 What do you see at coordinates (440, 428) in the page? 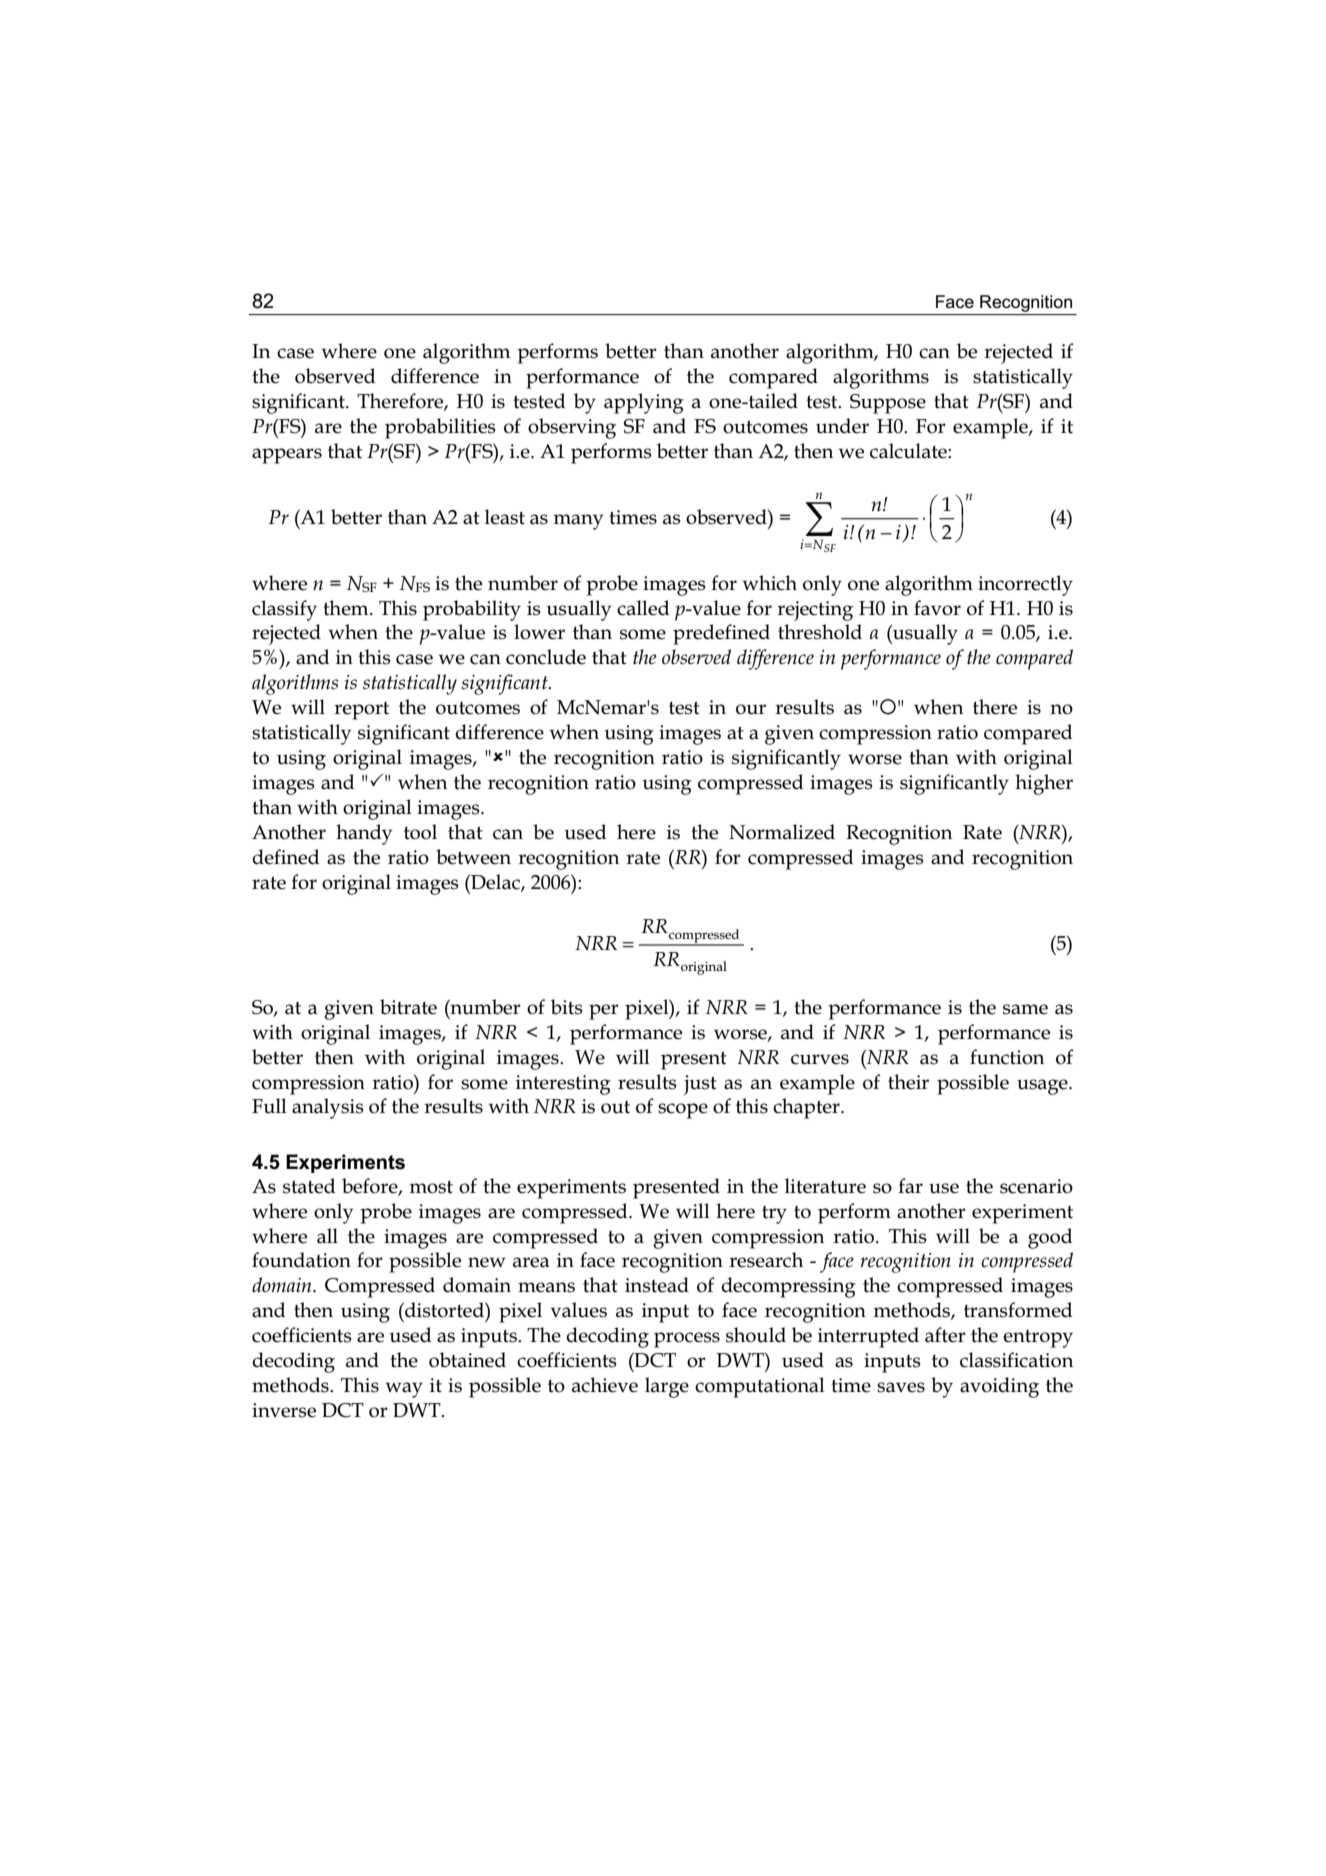
I see `probabilities` at bounding box center [440, 428].
